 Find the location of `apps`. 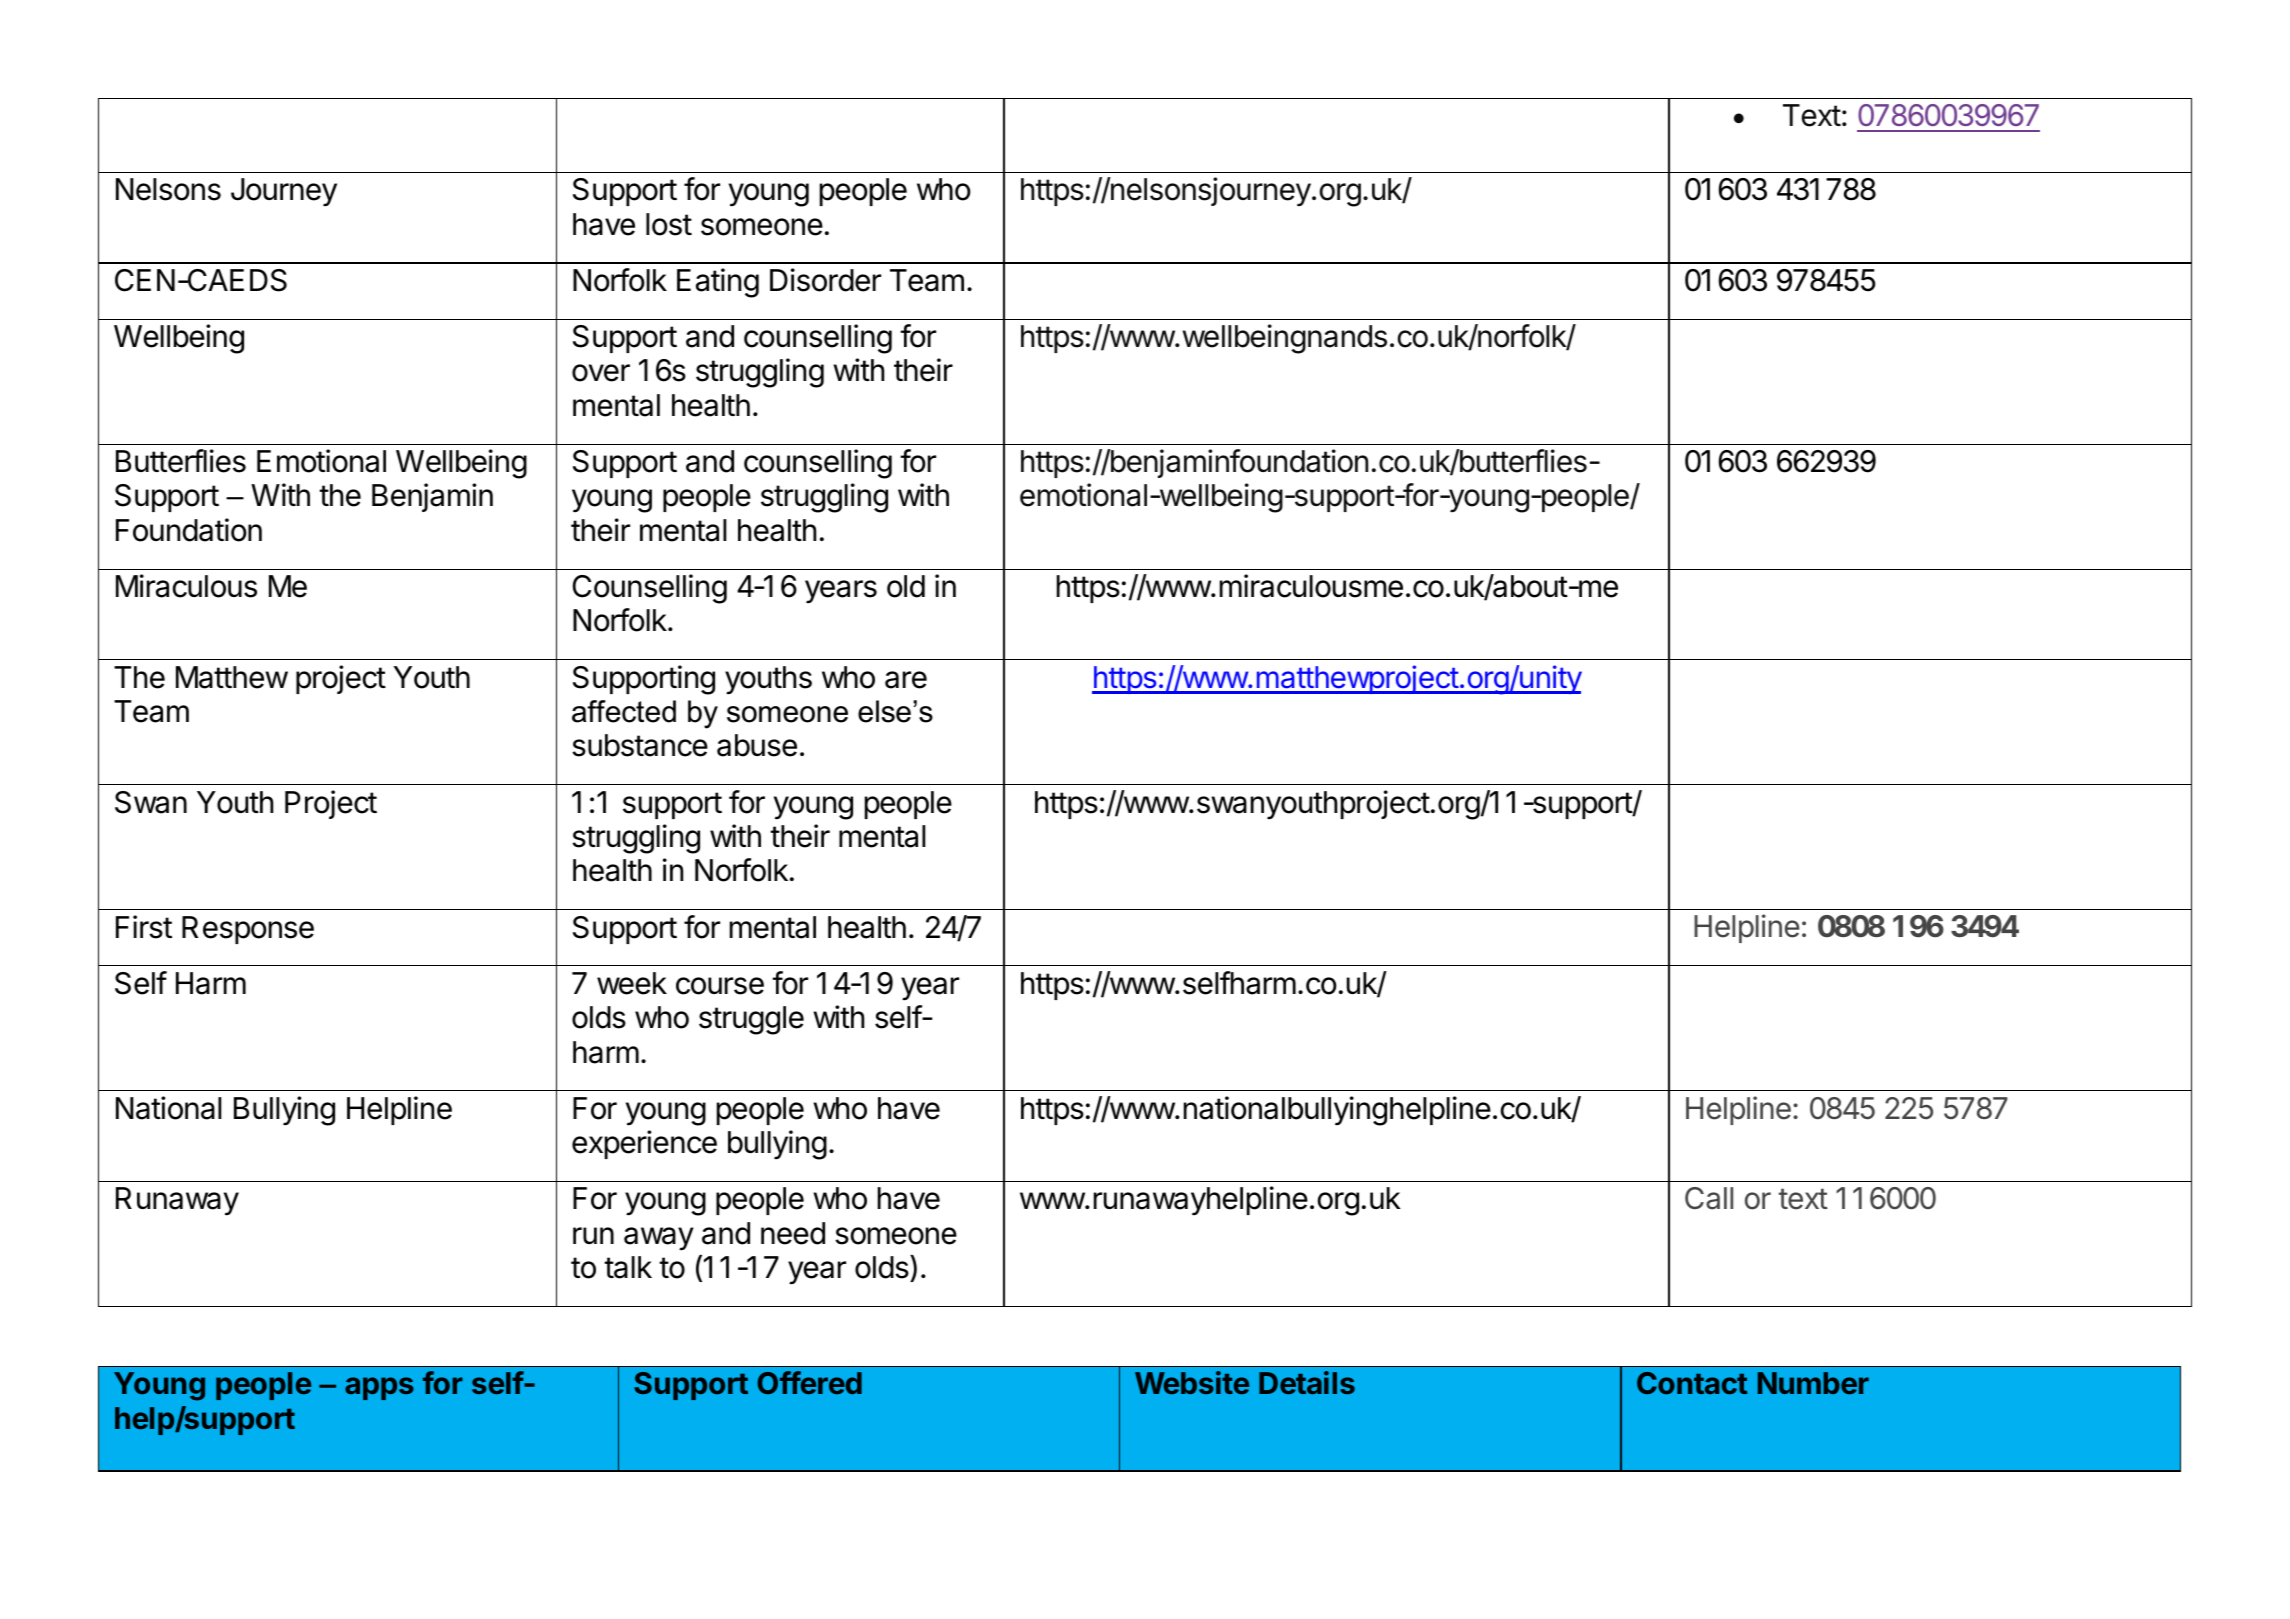

apps is located at coordinates (379, 1388).
